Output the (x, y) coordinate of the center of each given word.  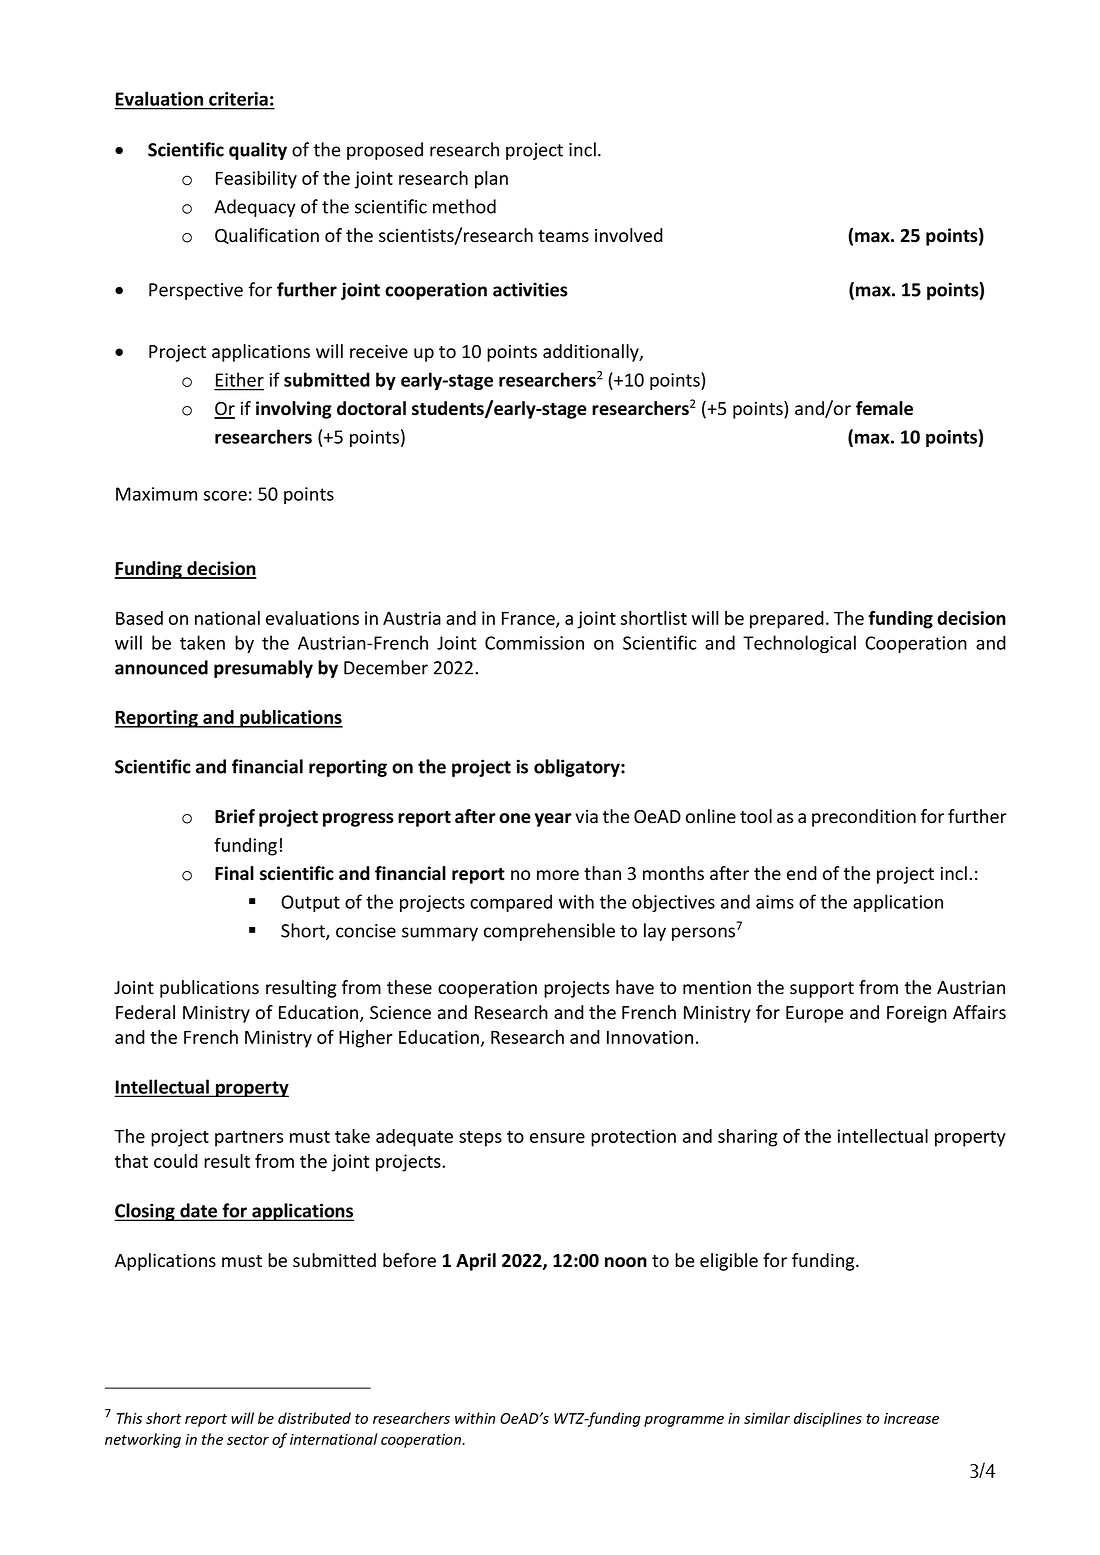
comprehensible (549, 932)
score (225, 496)
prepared (787, 620)
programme (684, 1421)
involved (629, 235)
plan (491, 180)
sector (248, 1440)
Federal (145, 1012)
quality (258, 151)
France (529, 619)
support (822, 990)
